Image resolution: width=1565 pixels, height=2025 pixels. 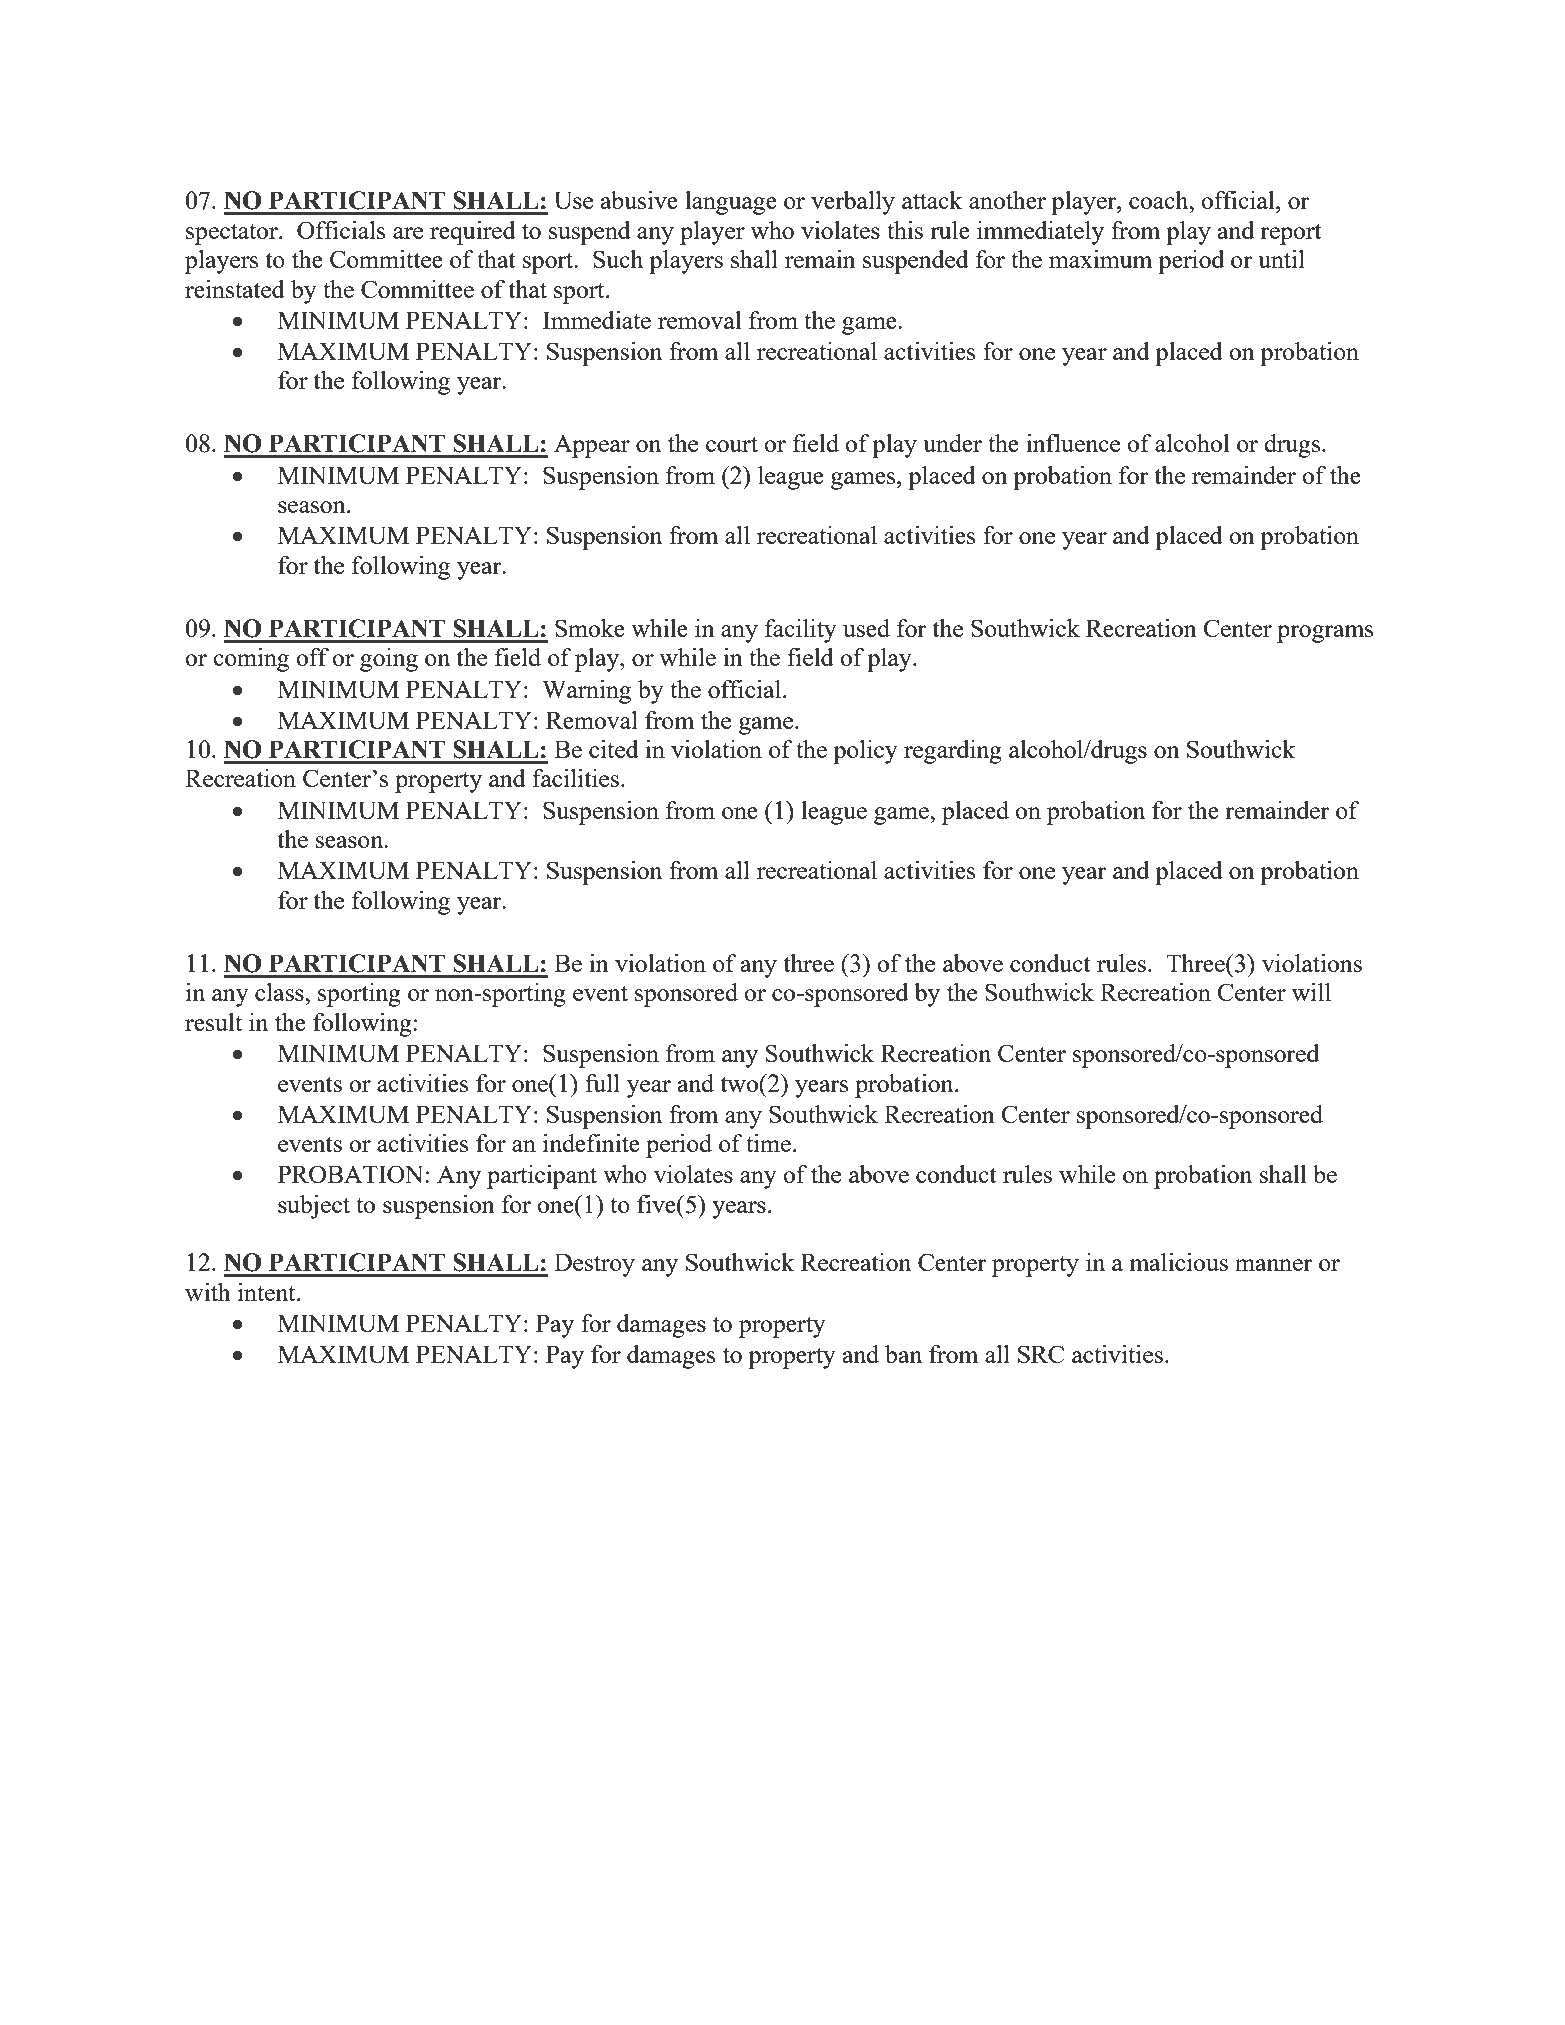 I want to click on going, so click(x=389, y=660).
